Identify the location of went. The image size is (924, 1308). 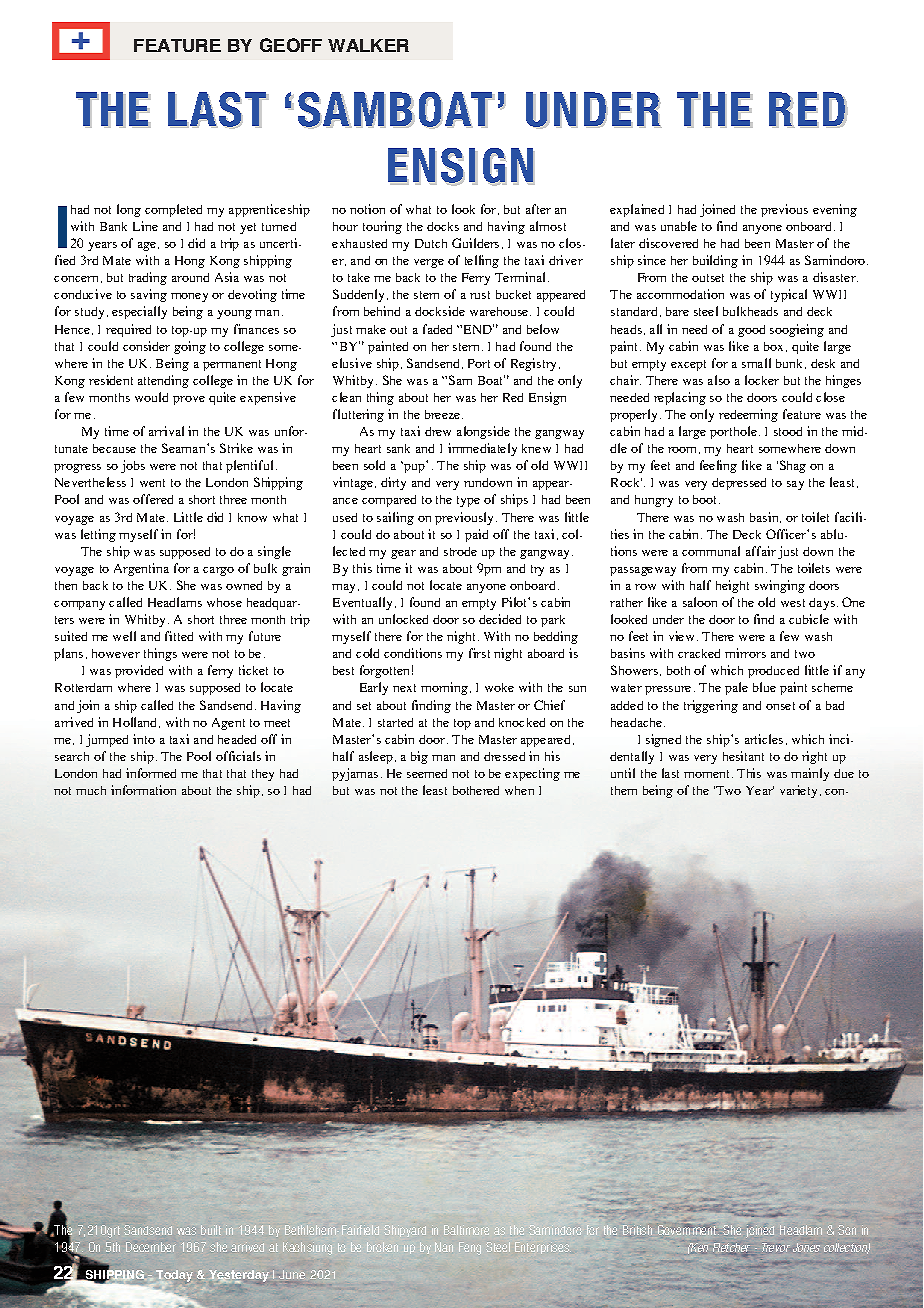
(152, 483).
